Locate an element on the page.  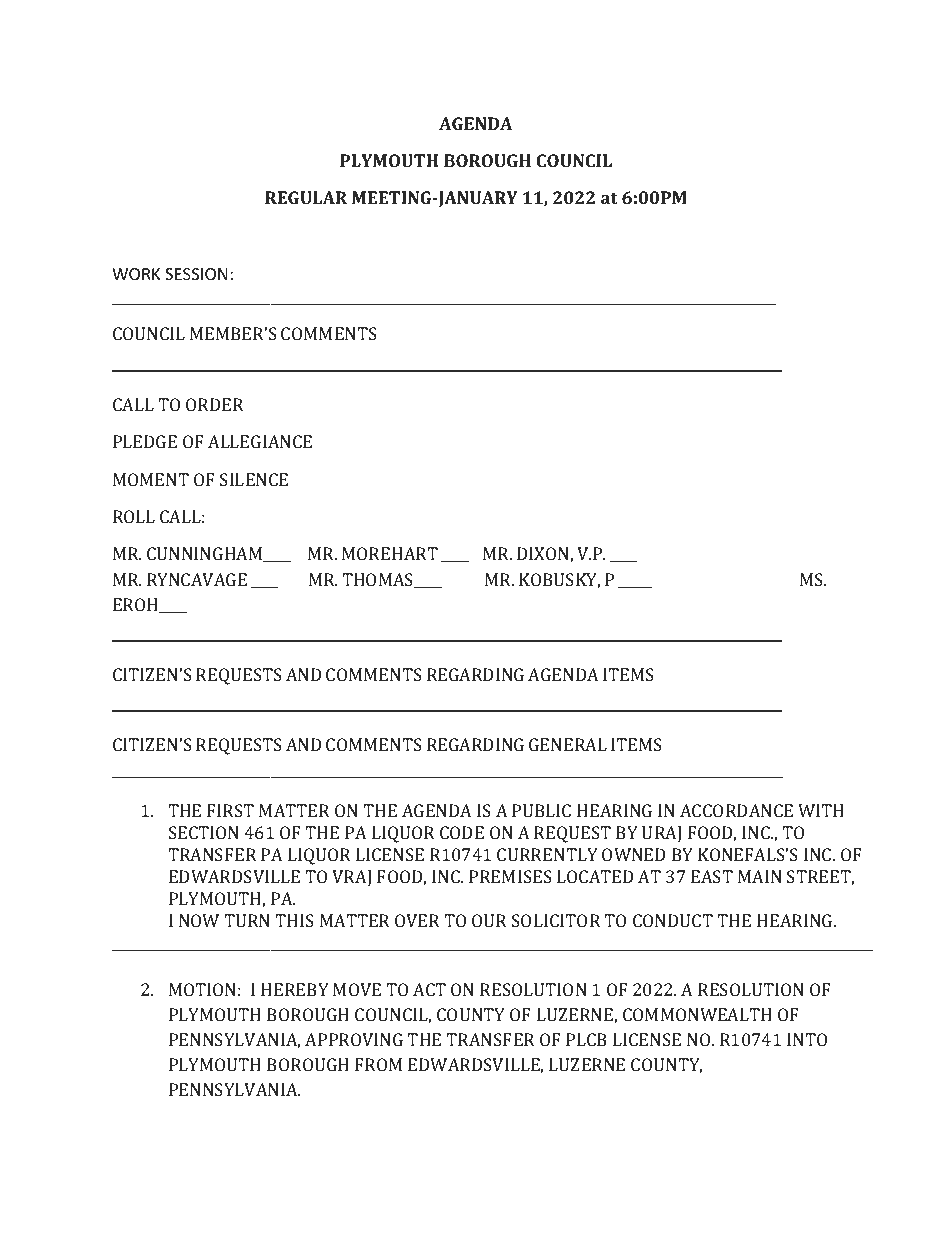
ALLEGIANCE is located at coordinates (260, 441).
